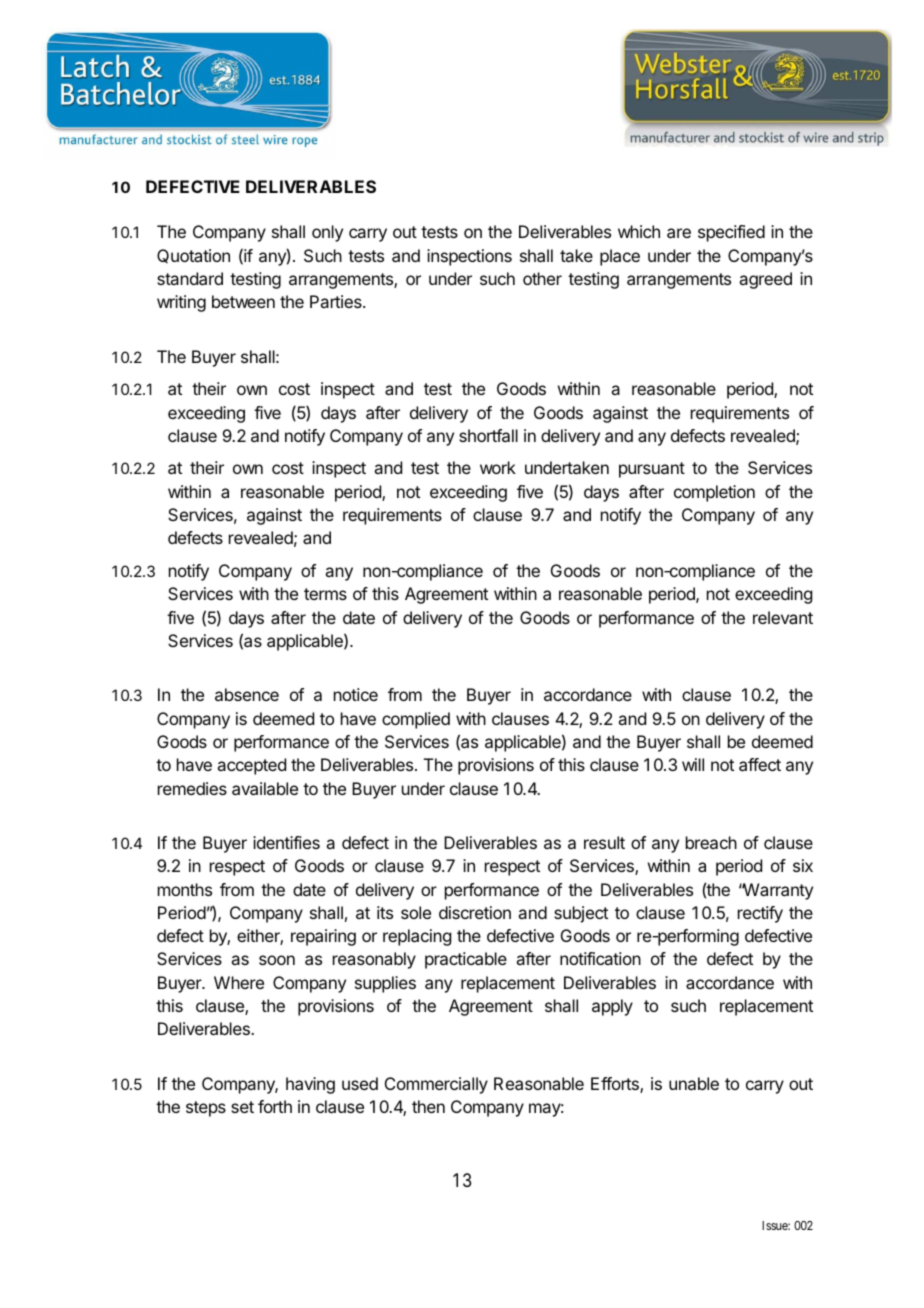 This image has width=924, height=1308. What do you see at coordinates (760, 764) in the image?
I see `affect` at bounding box center [760, 764].
